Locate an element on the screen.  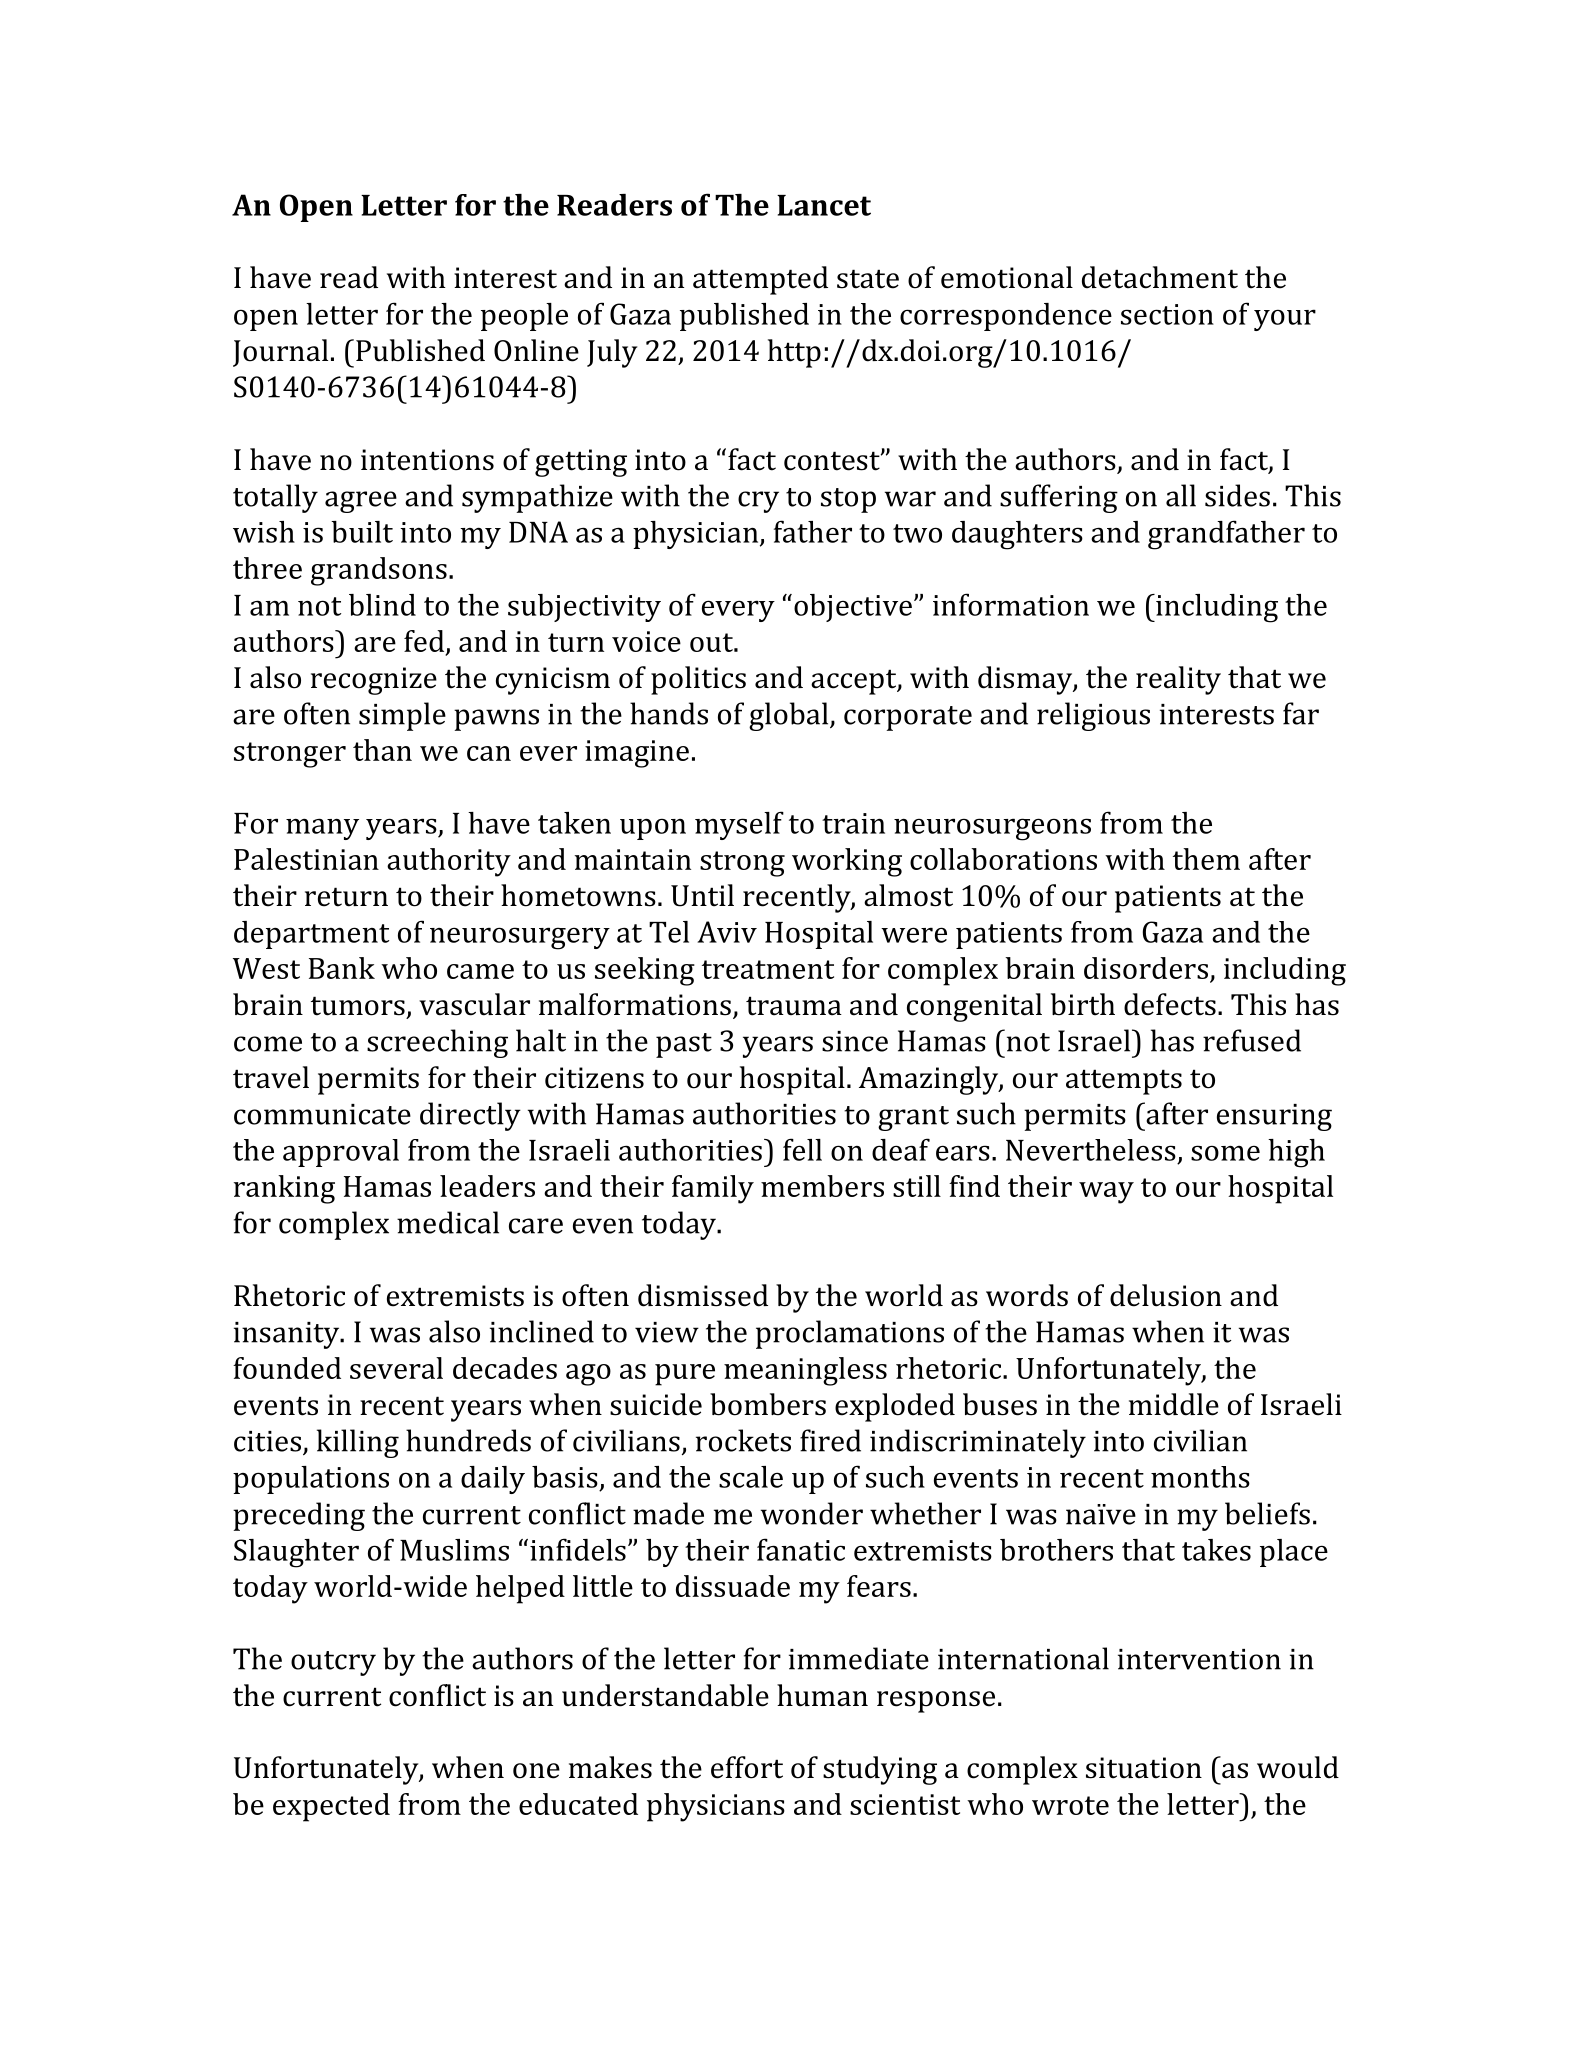
effort is located at coordinates (747, 1767).
